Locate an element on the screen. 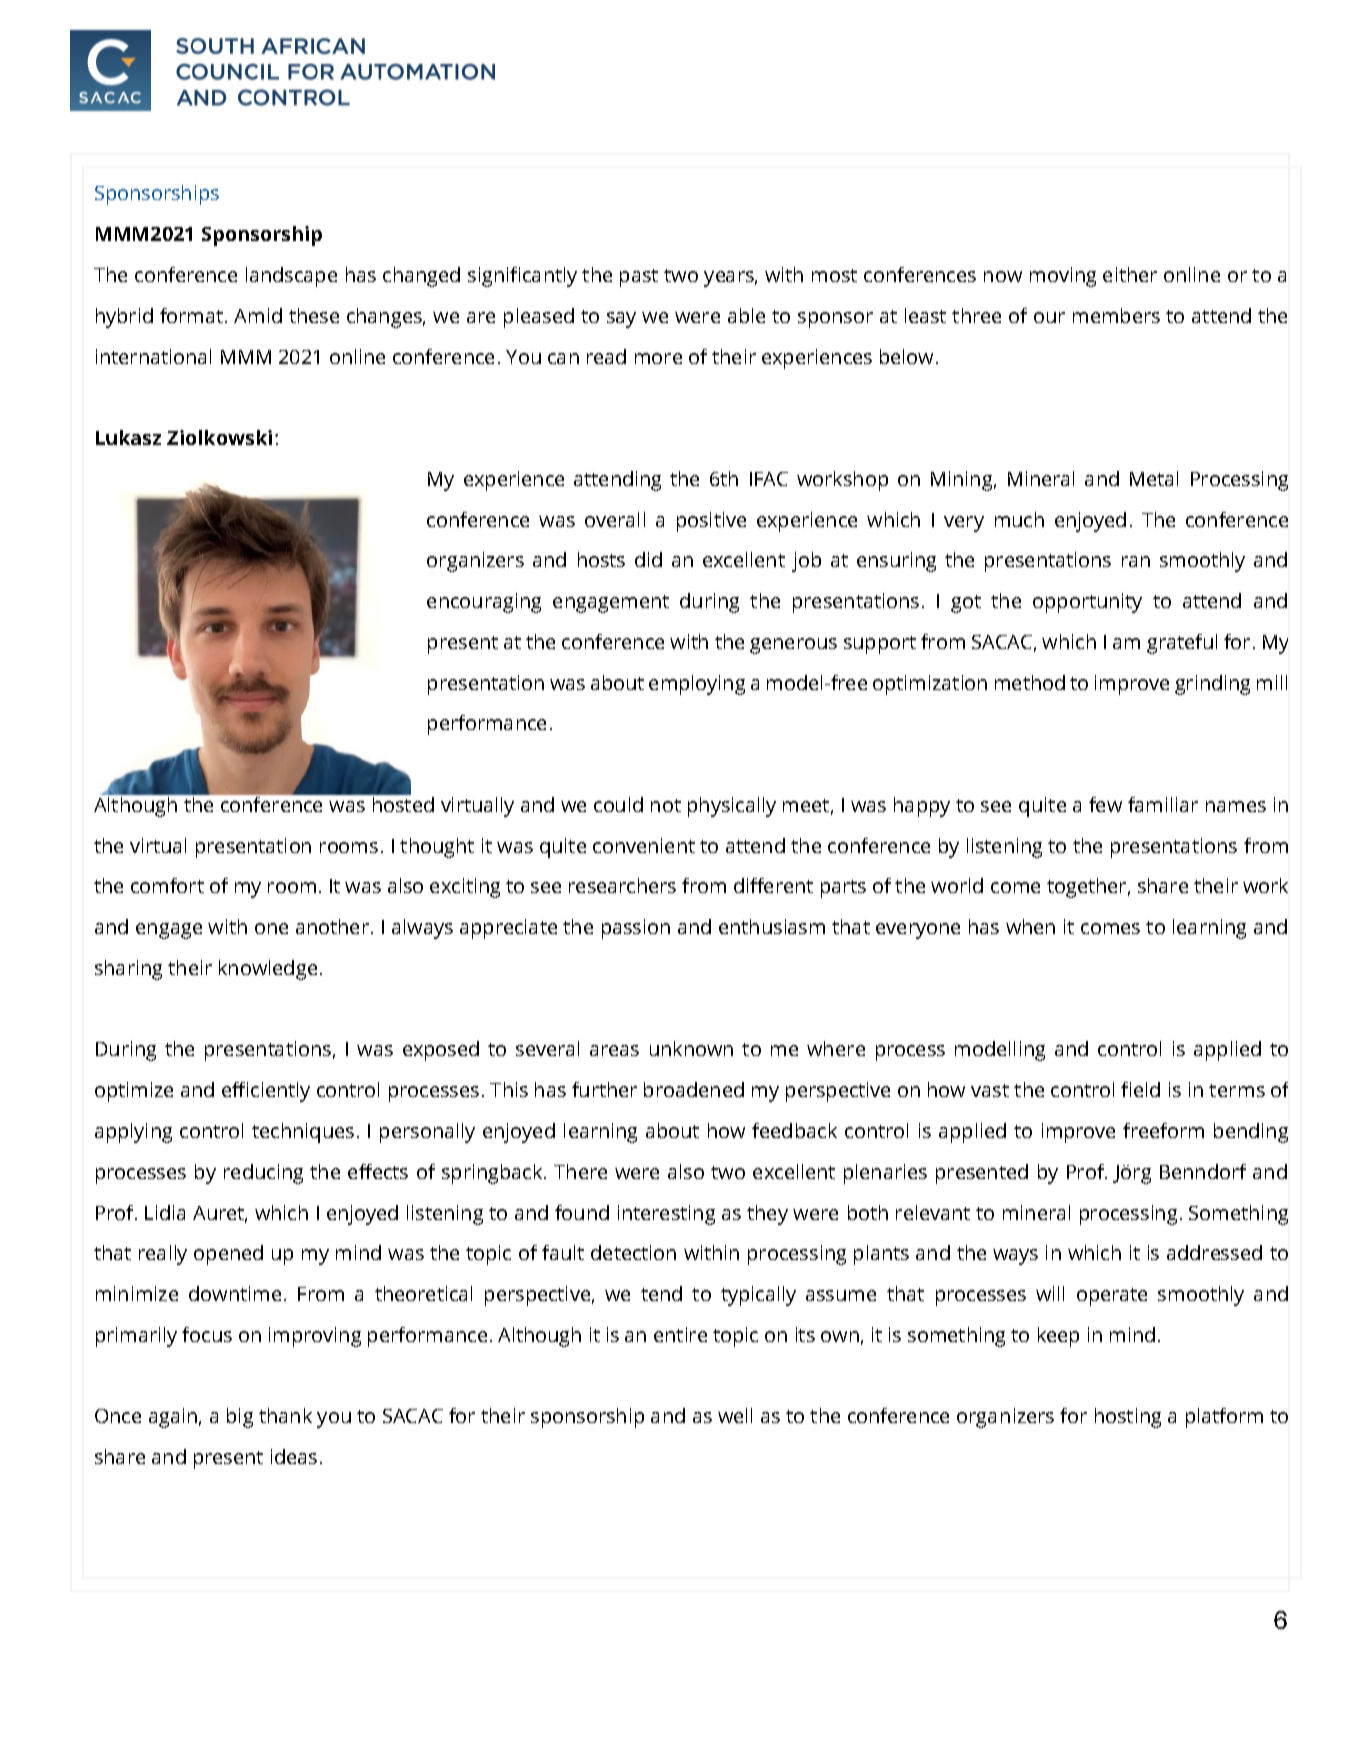  hosting is located at coordinates (1128, 1418).
